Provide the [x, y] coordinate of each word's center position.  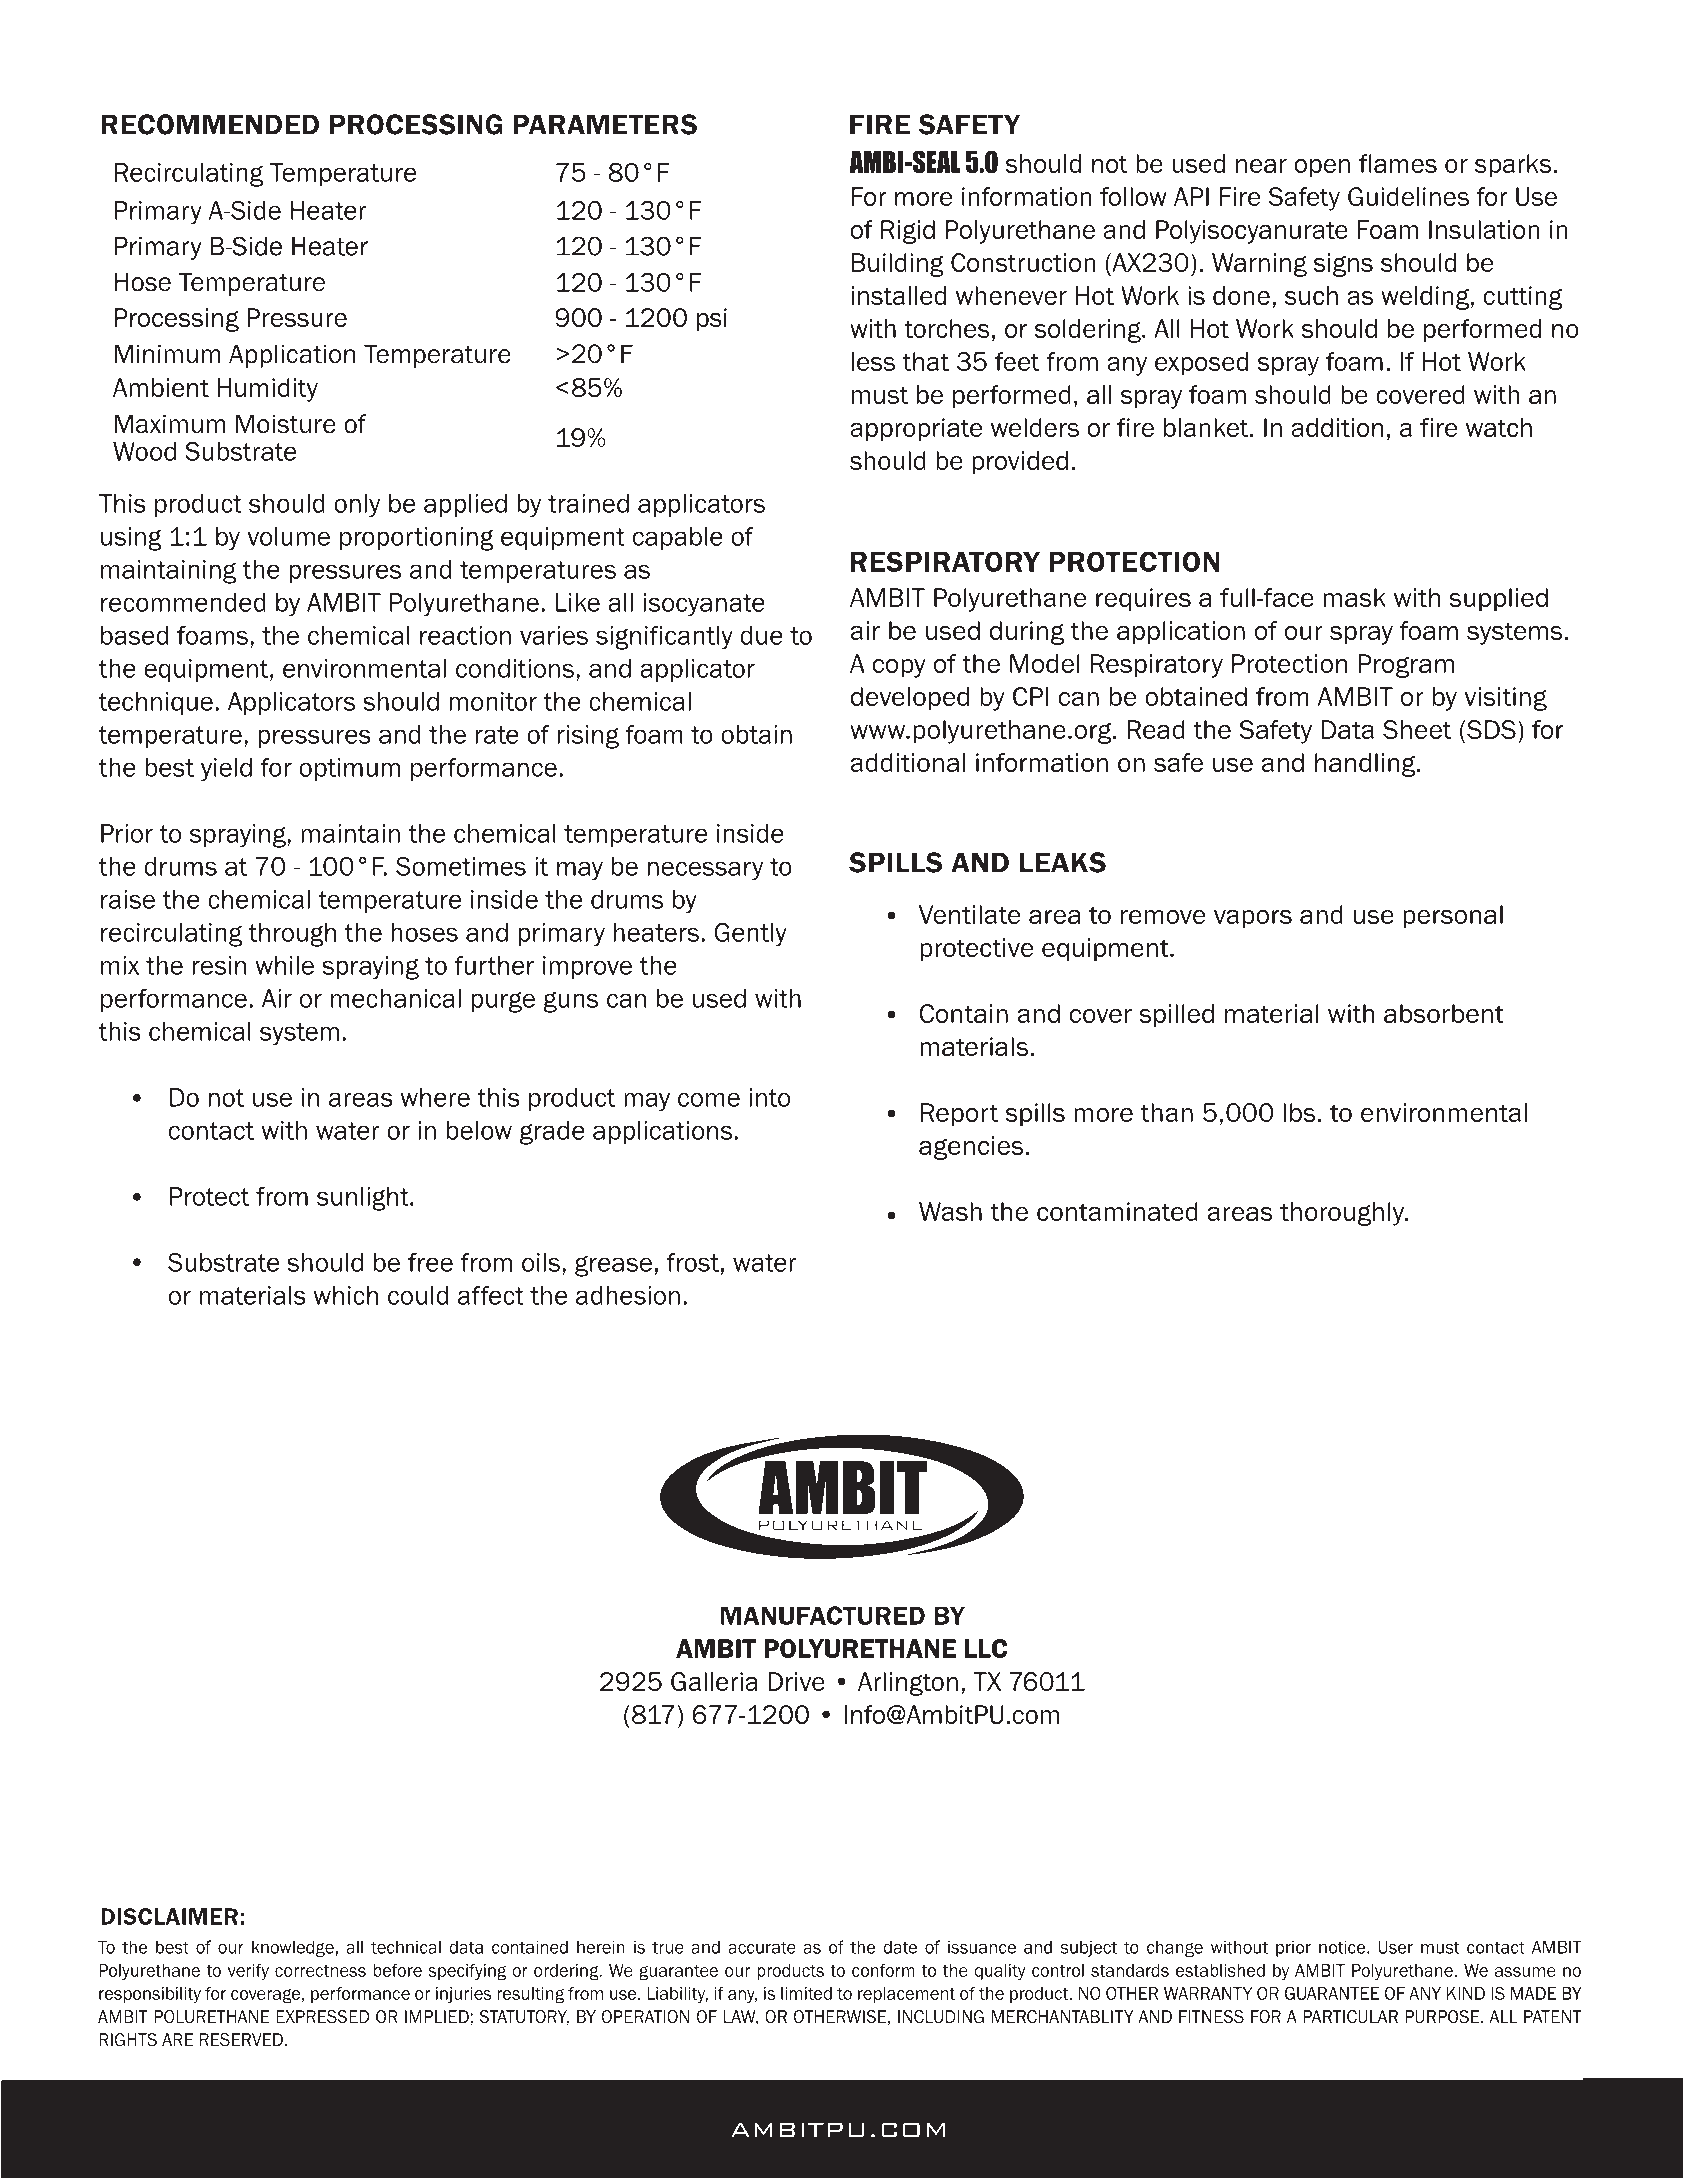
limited [806, 1993]
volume [288, 536]
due [761, 635]
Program [1406, 666]
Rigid [908, 232]
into [769, 1097]
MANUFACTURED [823, 1615]
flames [1398, 163]
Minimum [167, 354]
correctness [320, 1971]
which [345, 1295]
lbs [1299, 1112]
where [435, 1097]
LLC [986, 1648]
